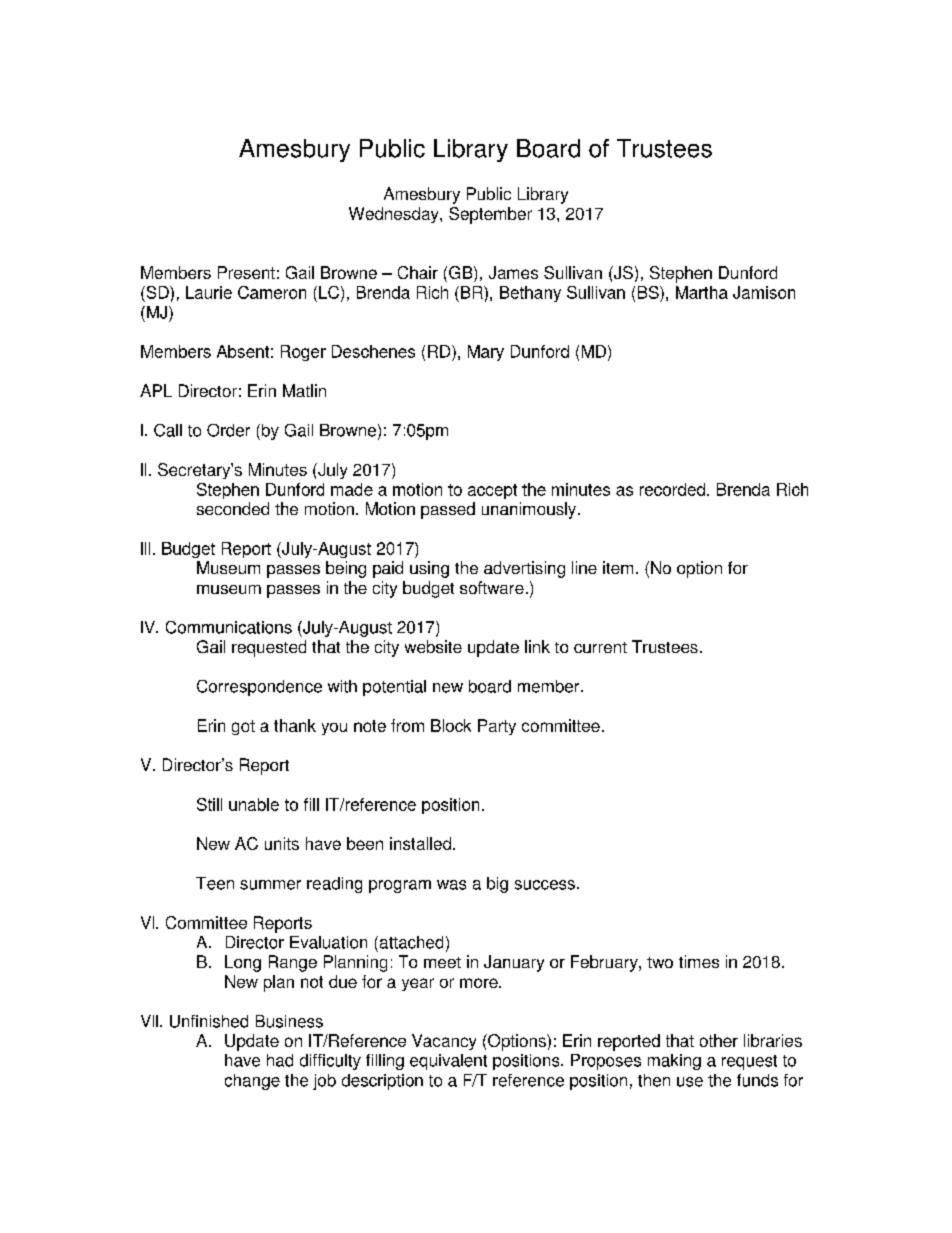 This screenshot has width=952, height=1233. I want to click on Martha, so click(702, 292).
